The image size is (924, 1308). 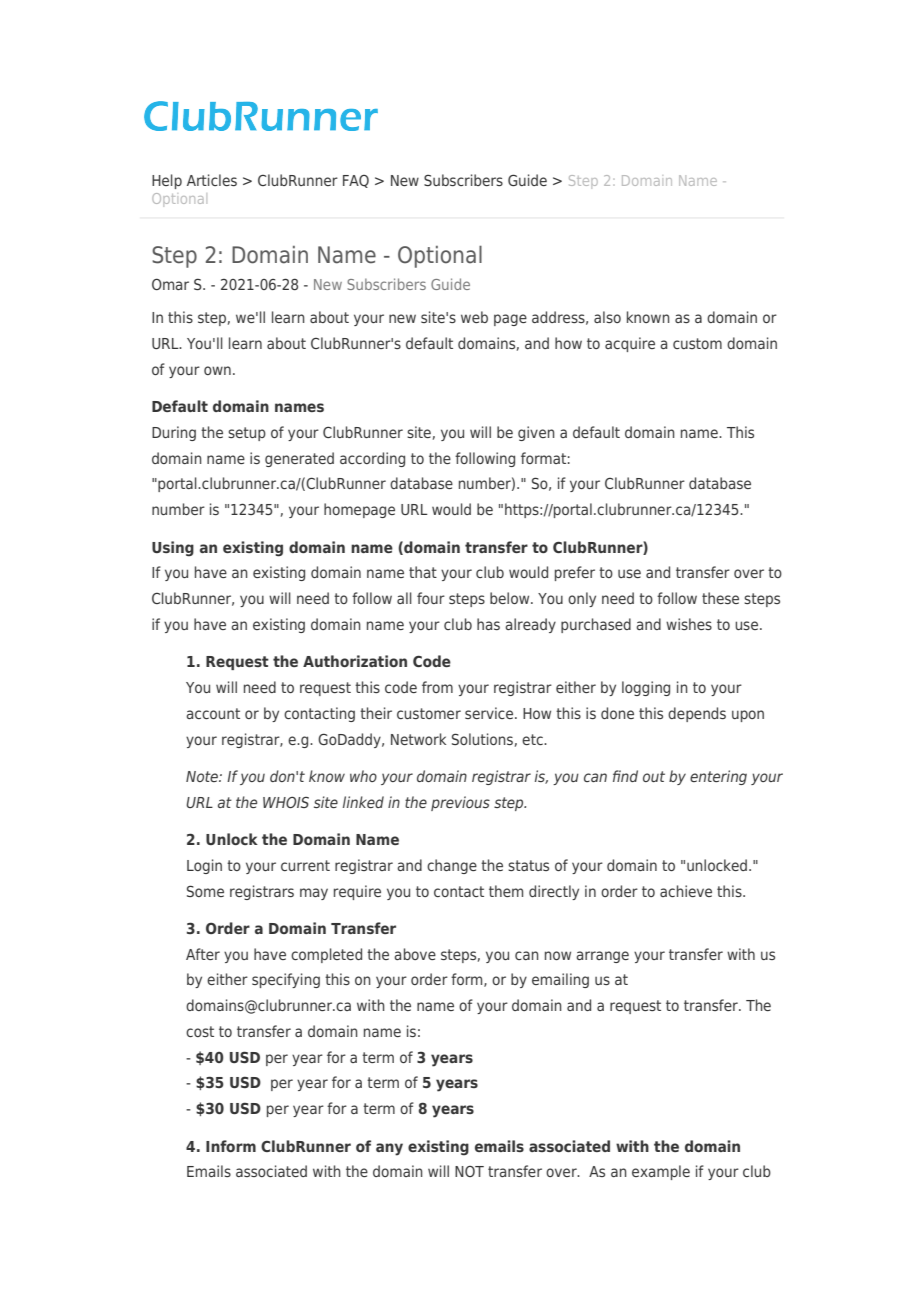 What do you see at coordinates (200, 1031) in the screenshot?
I see `cost` at bounding box center [200, 1031].
